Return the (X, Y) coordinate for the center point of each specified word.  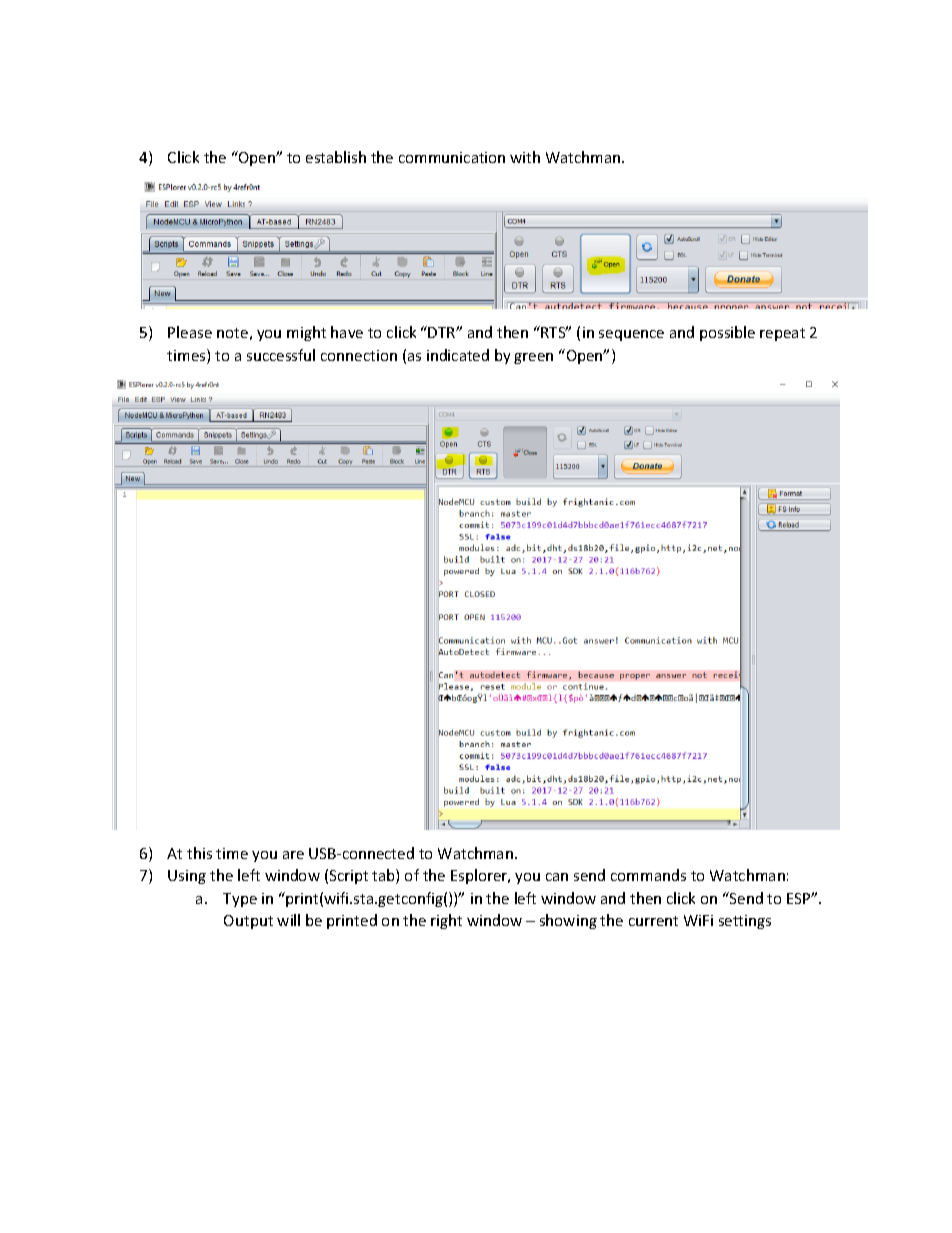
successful (281, 355)
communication (452, 157)
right (446, 921)
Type (240, 900)
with (525, 157)
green (533, 358)
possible (727, 333)
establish (336, 157)
